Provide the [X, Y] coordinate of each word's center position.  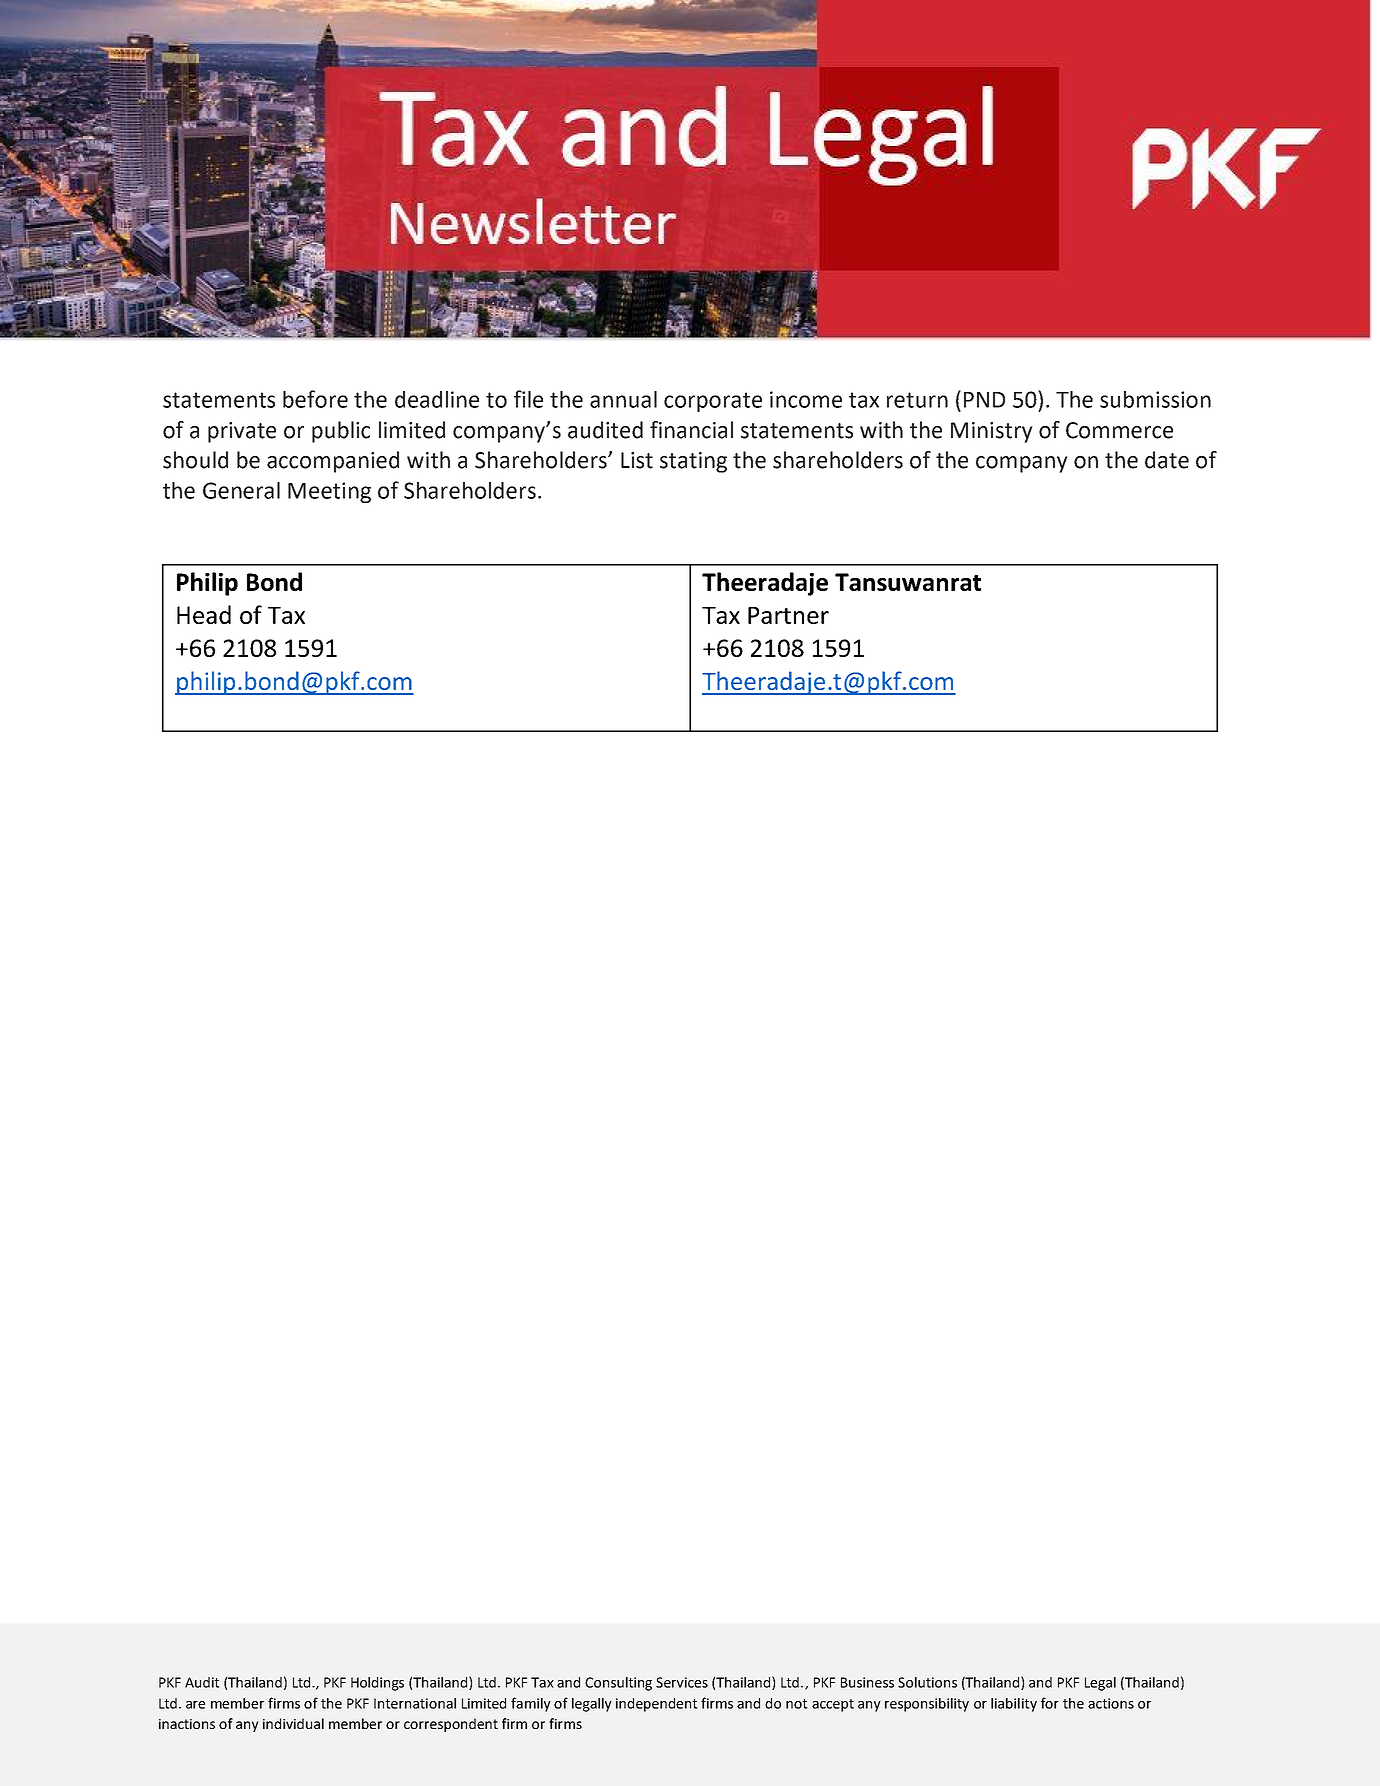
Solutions [927, 1682]
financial [691, 430]
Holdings [377, 1684]
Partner [788, 615]
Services [682, 1682]
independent [657, 1705]
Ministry [992, 432]
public [341, 432]
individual [293, 1723]
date [1167, 460]
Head [204, 614]
